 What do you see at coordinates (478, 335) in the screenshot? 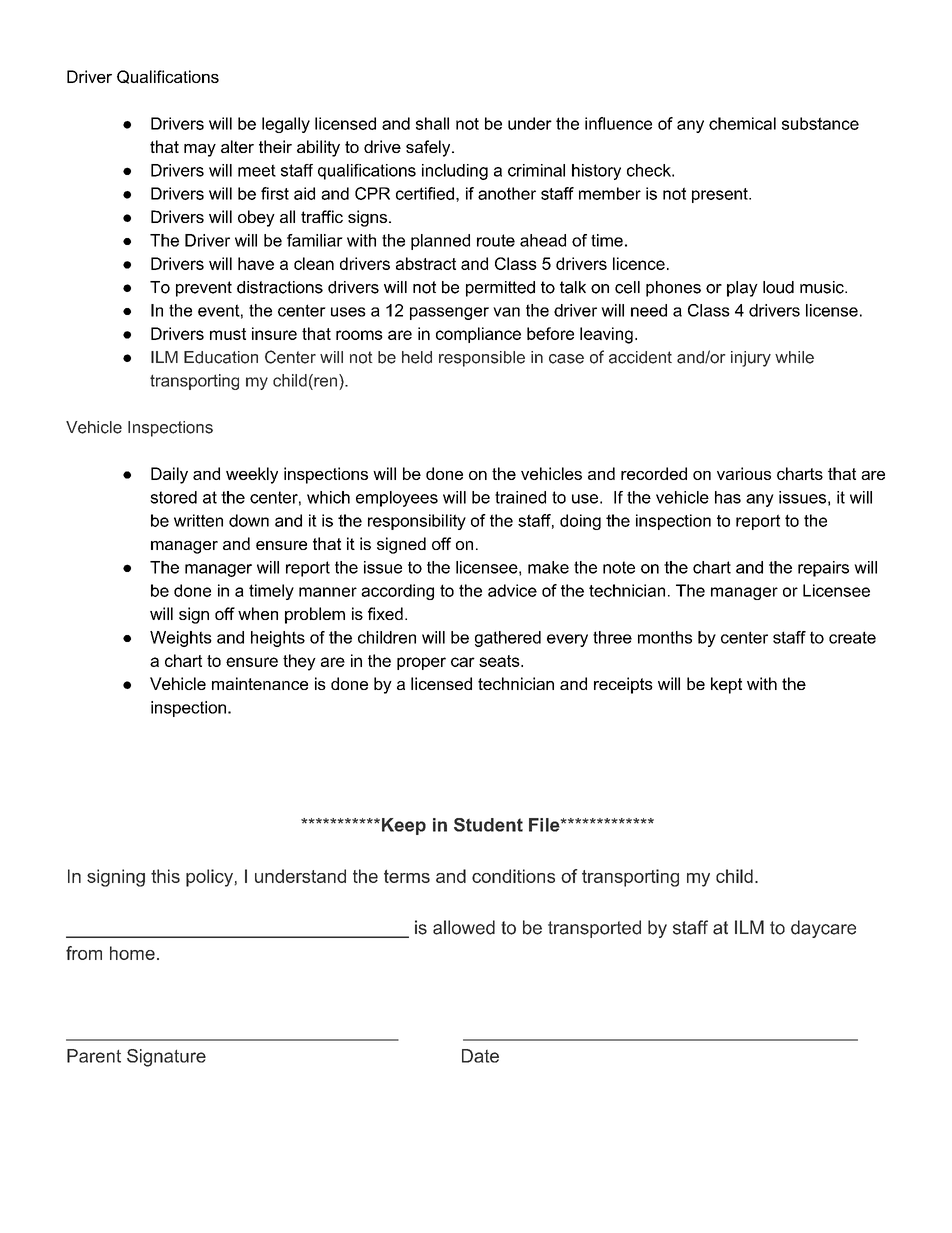
I see `compliance` at bounding box center [478, 335].
